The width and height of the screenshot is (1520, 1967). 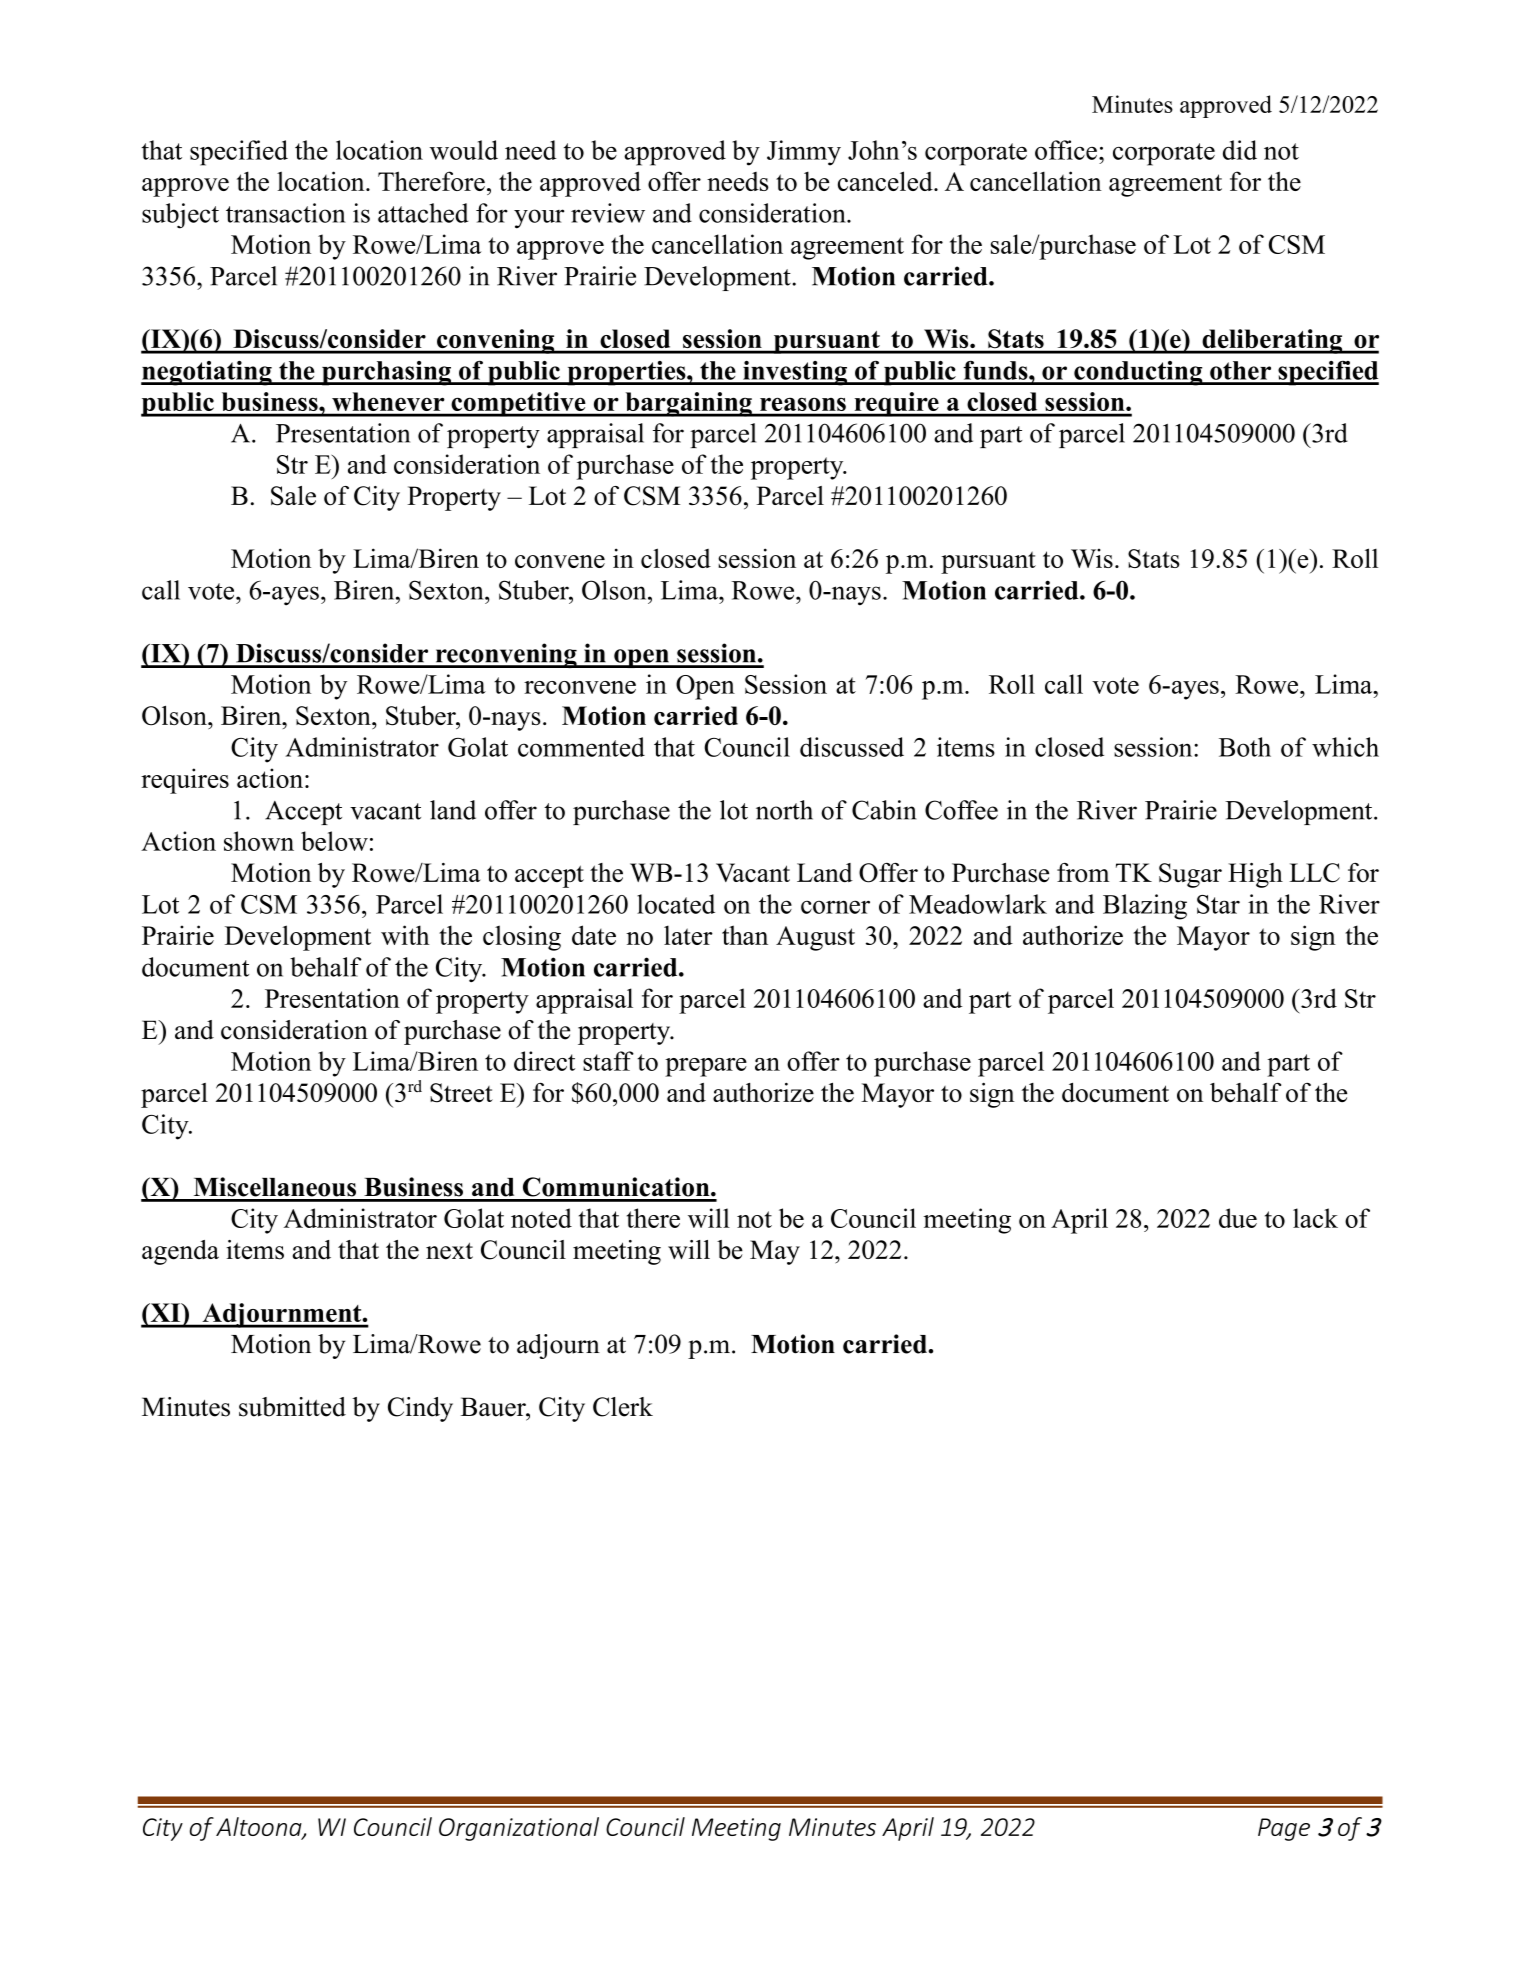 I want to click on Both, so click(x=1245, y=747).
